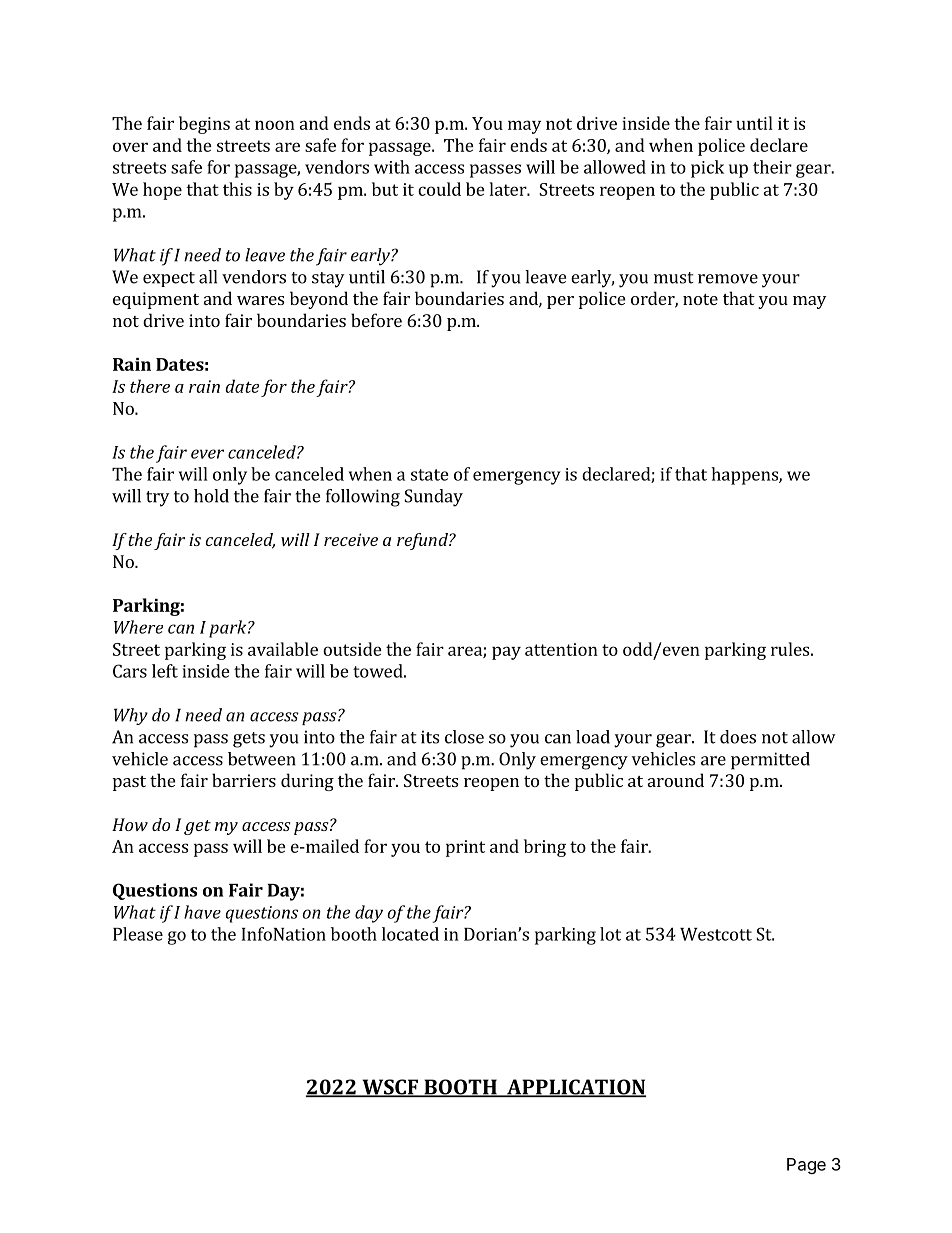 This page has height=1233, width=952. What do you see at coordinates (506, 653) in the page?
I see `pay` at bounding box center [506, 653].
